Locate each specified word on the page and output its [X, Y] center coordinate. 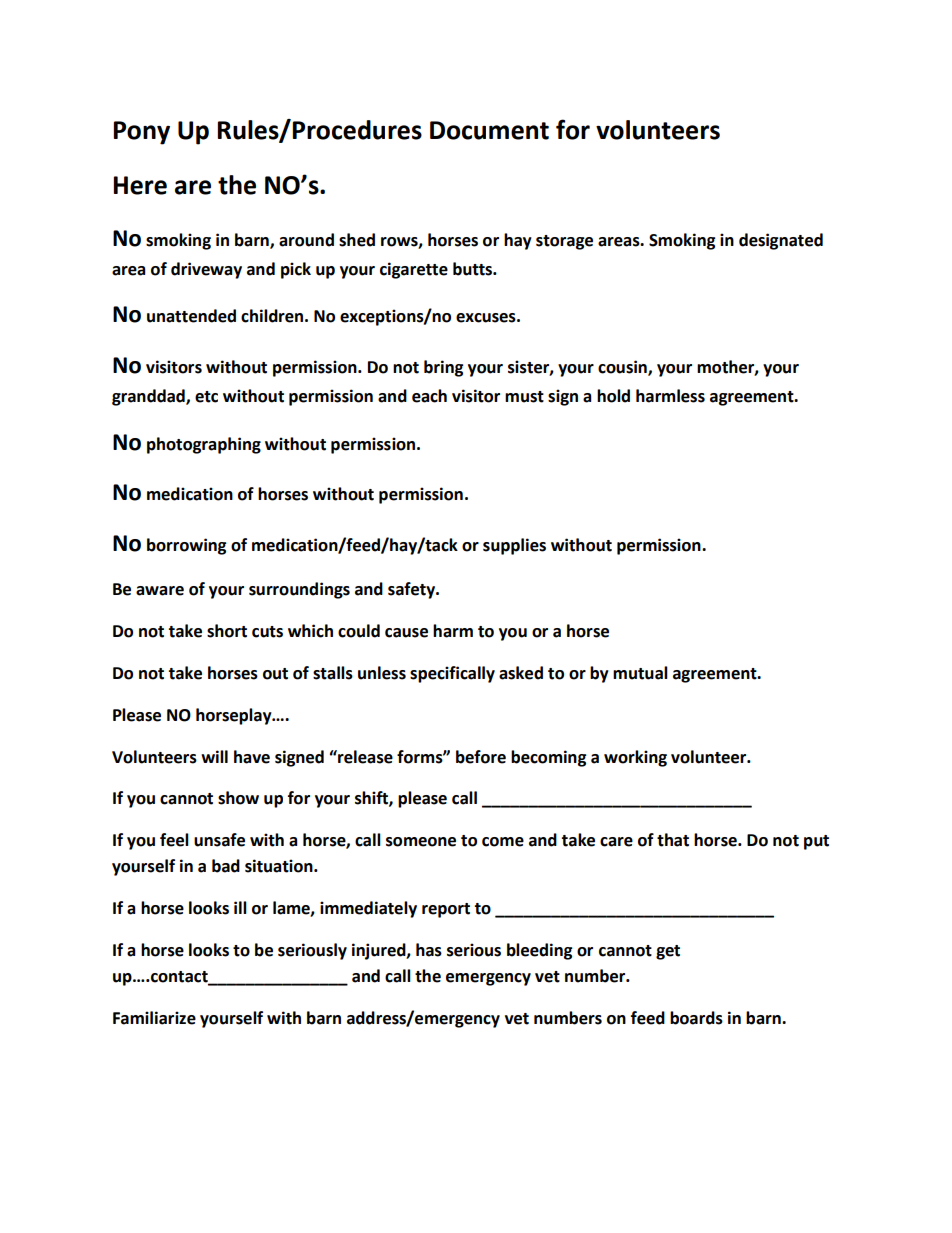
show [238, 798]
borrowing [187, 546]
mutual [640, 673]
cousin [623, 368]
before [481, 757]
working [635, 758]
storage [564, 242]
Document [489, 130]
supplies [514, 546]
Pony [141, 133]
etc [206, 397]
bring [444, 368]
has [429, 950]
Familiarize [154, 1018]
